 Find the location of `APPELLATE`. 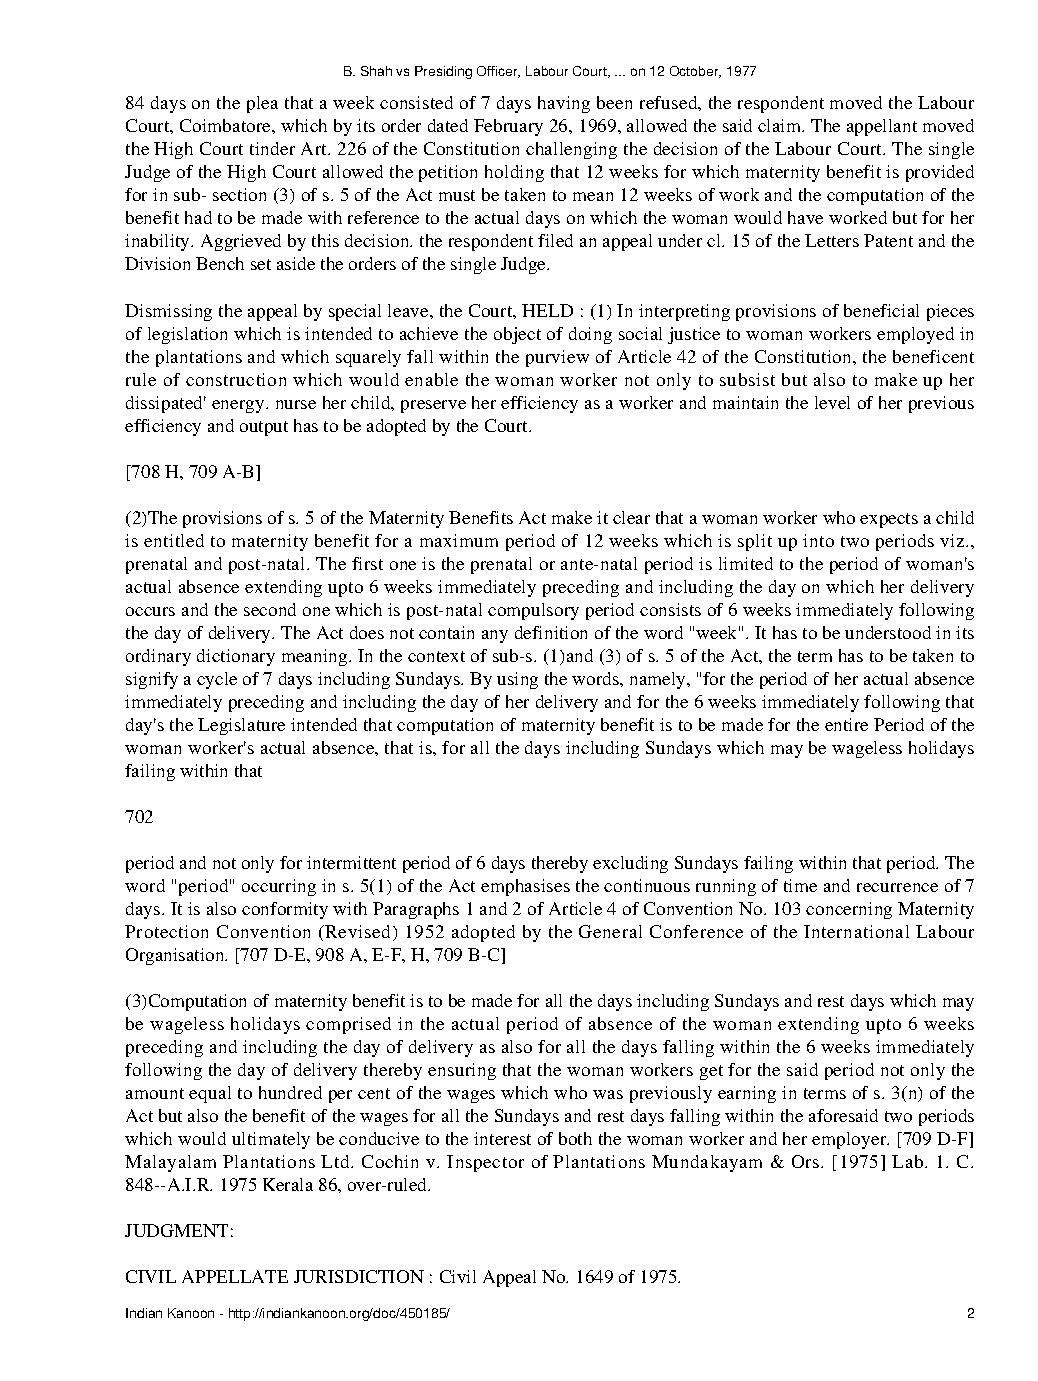

APPELLATE is located at coordinates (235, 1276).
